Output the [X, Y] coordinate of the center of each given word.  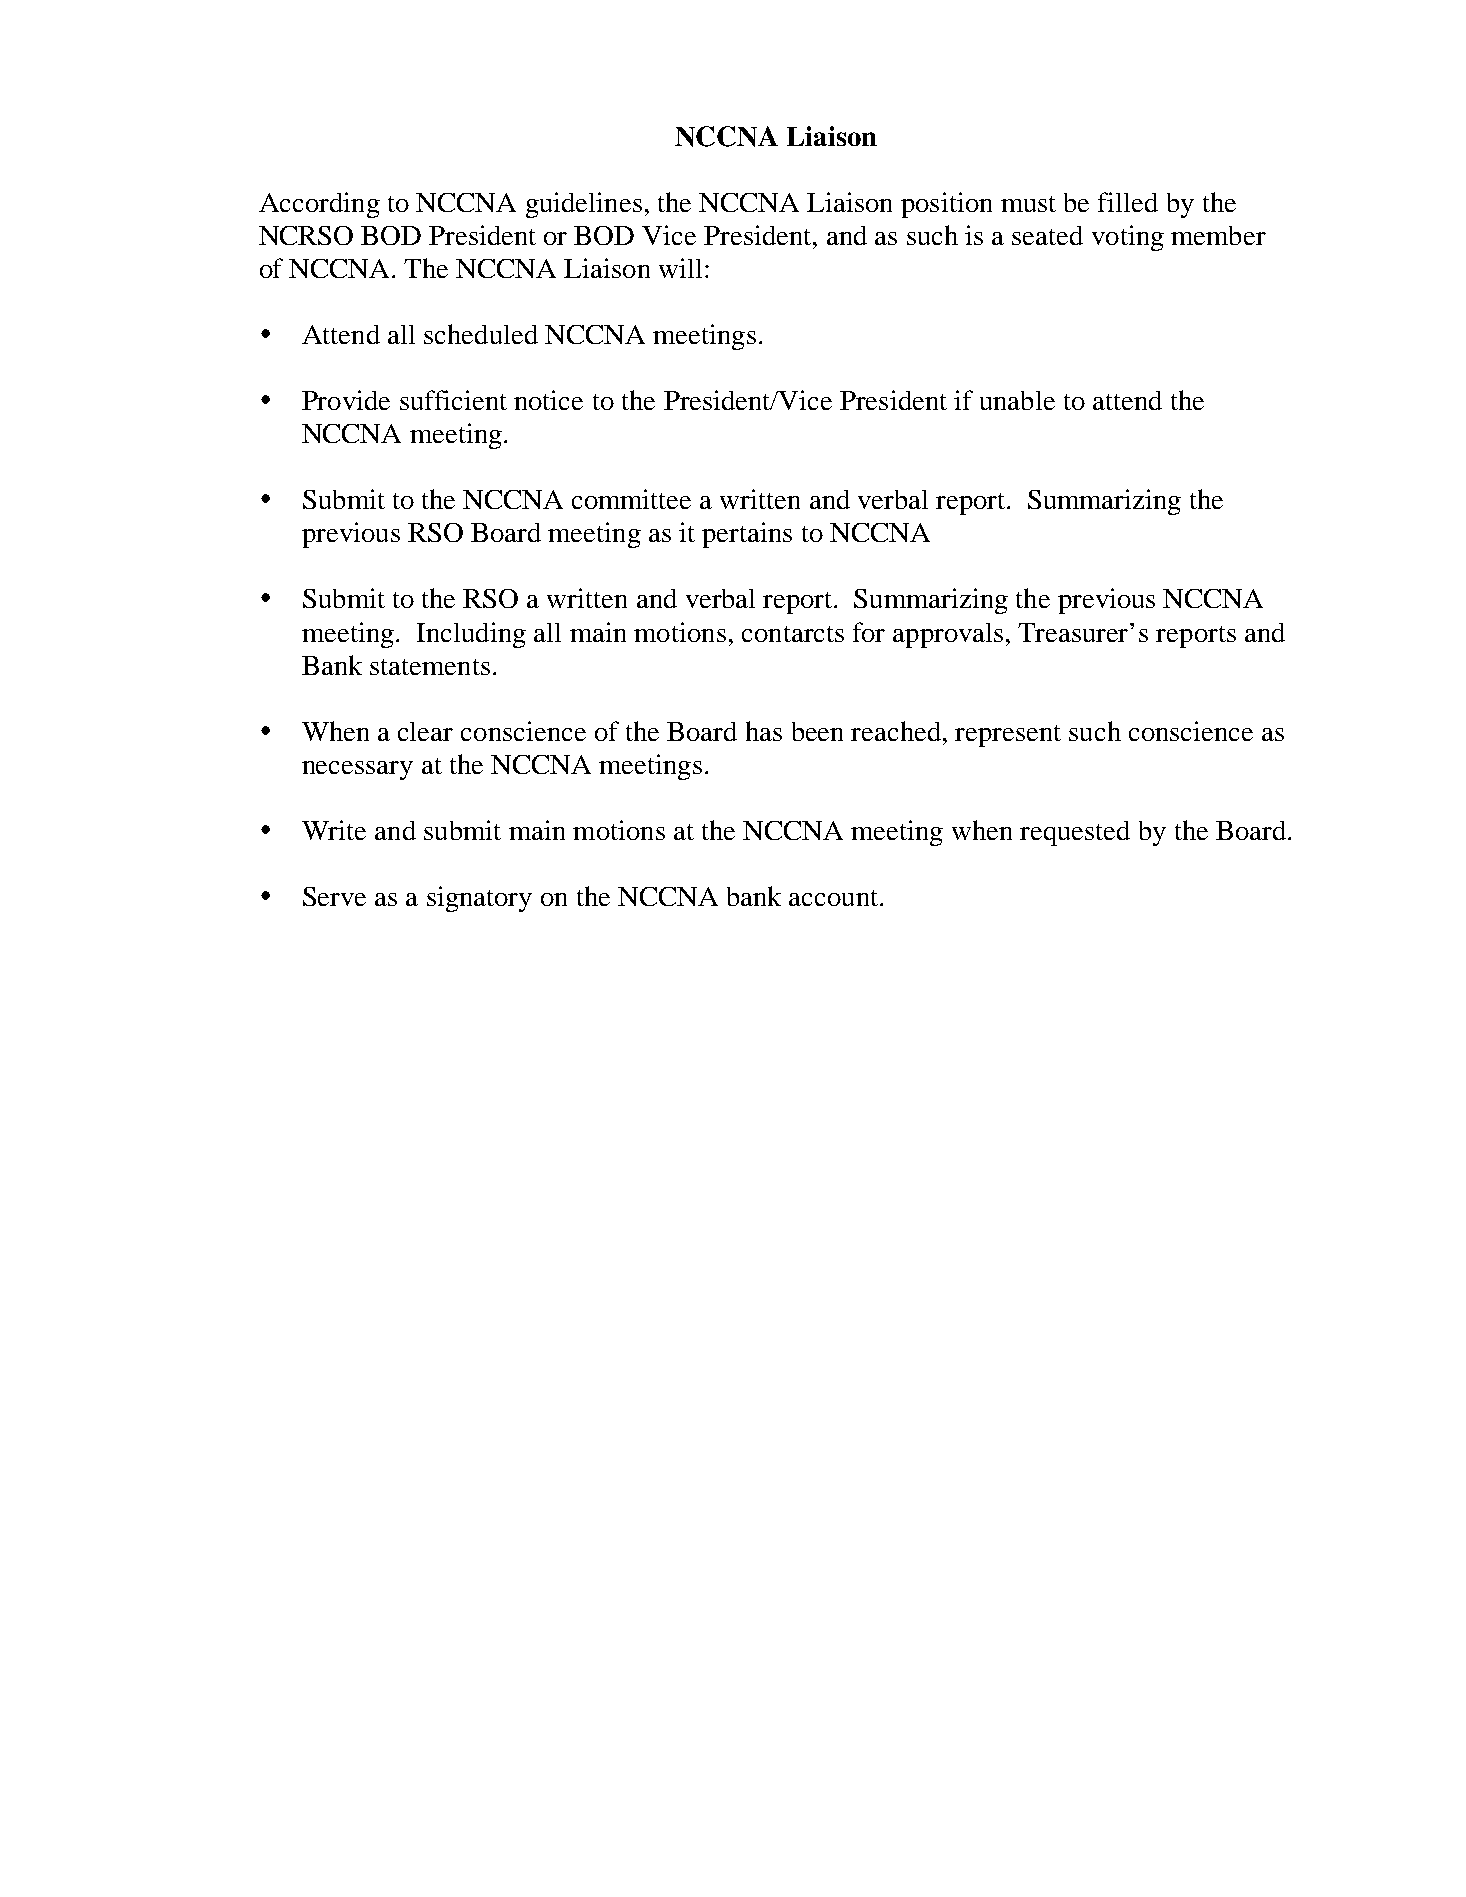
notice [548, 400]
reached [896, 731]
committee [631, 499]
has [764, 731]
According [319, 205]
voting [1128, 238]
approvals [948, 635]
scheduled [481, 334]
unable [1017, 400]
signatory [479, 899]
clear [425, 731]
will [680, 268]
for [869, 632]
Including [471, 635]
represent [1008, 736]
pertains [747, 535]
